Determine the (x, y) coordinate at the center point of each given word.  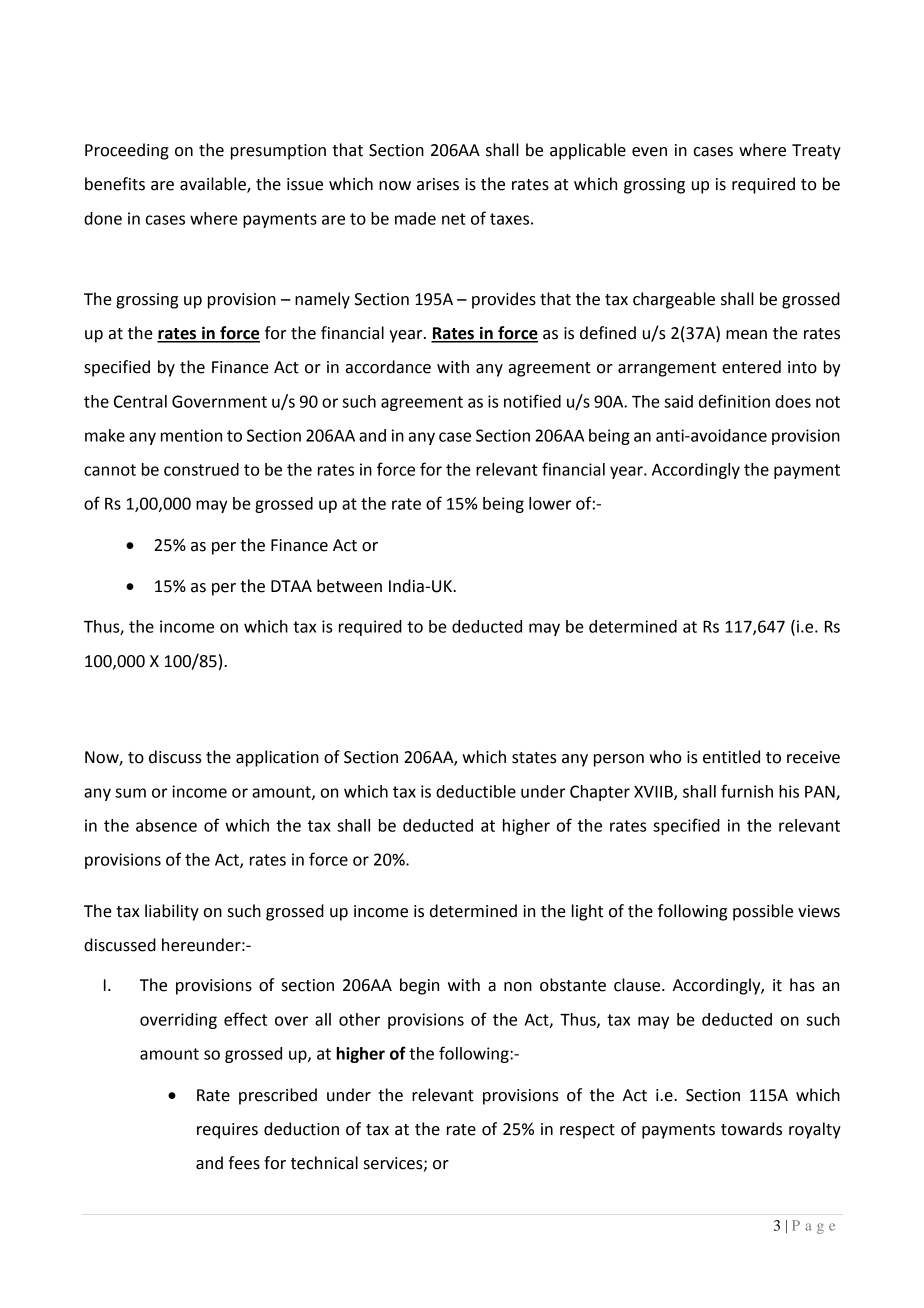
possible (763, 912)
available (214, 185)
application (277, 758)
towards (751, 1129)
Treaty (816, 152)
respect (587, 1131)
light (587, 912)
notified (532, 401)
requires (227, 1131)
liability (172, 912)
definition (734, 401)
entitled (731, 757)
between (349, 586)
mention (191, 435)
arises (438, 184)
